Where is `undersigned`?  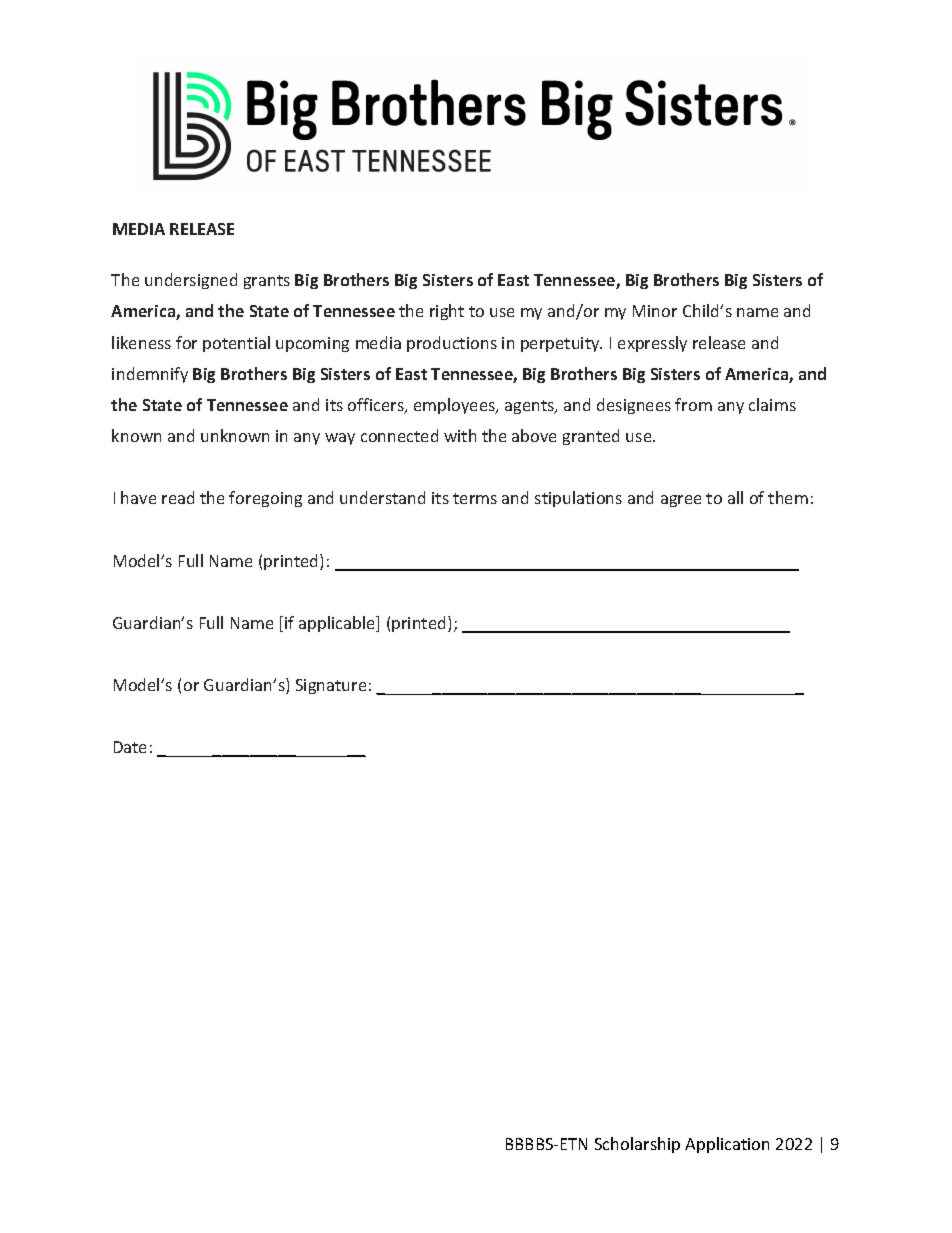 undersigned is located at coordinates (191, 281).
